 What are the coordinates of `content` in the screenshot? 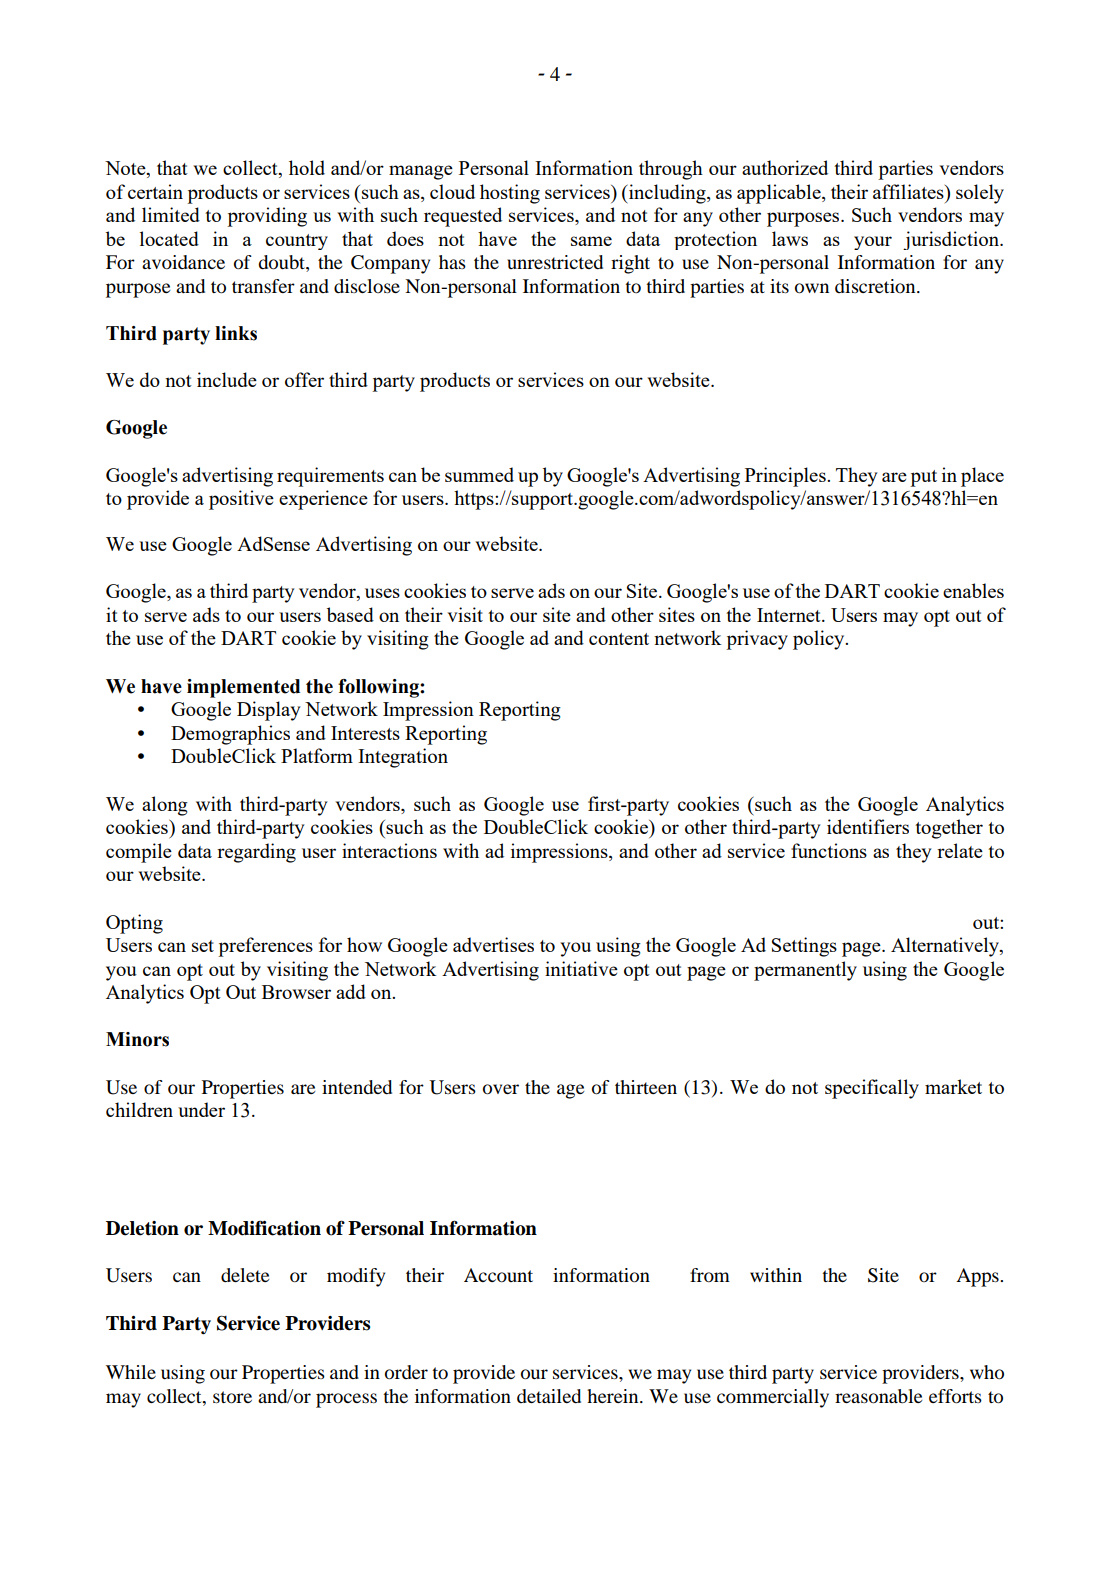 It's located at (619, 639).
